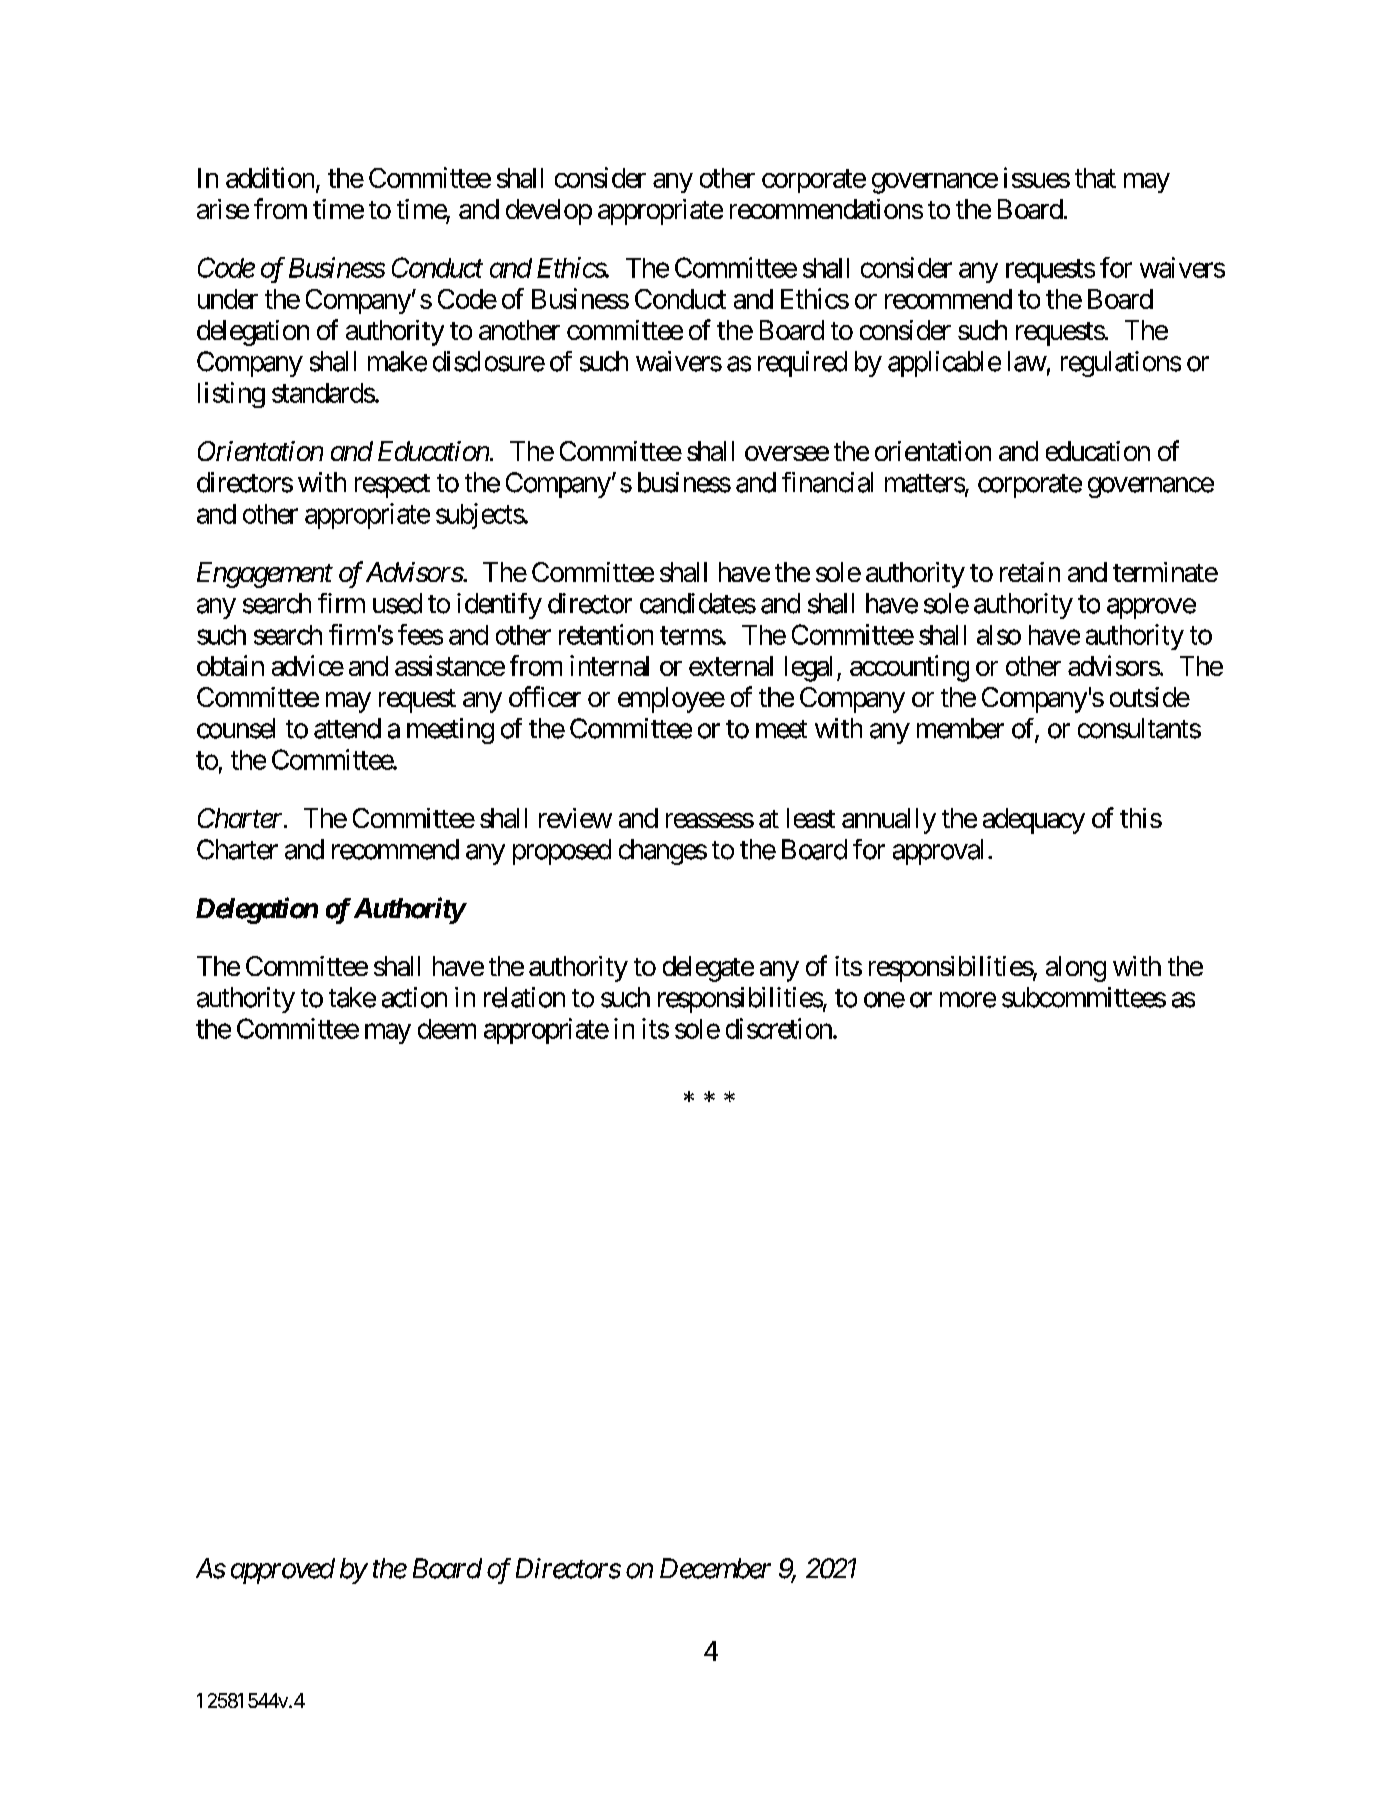 The width and height of the image is (1386, 1794). I want to click on respect, so click(392, 486).
